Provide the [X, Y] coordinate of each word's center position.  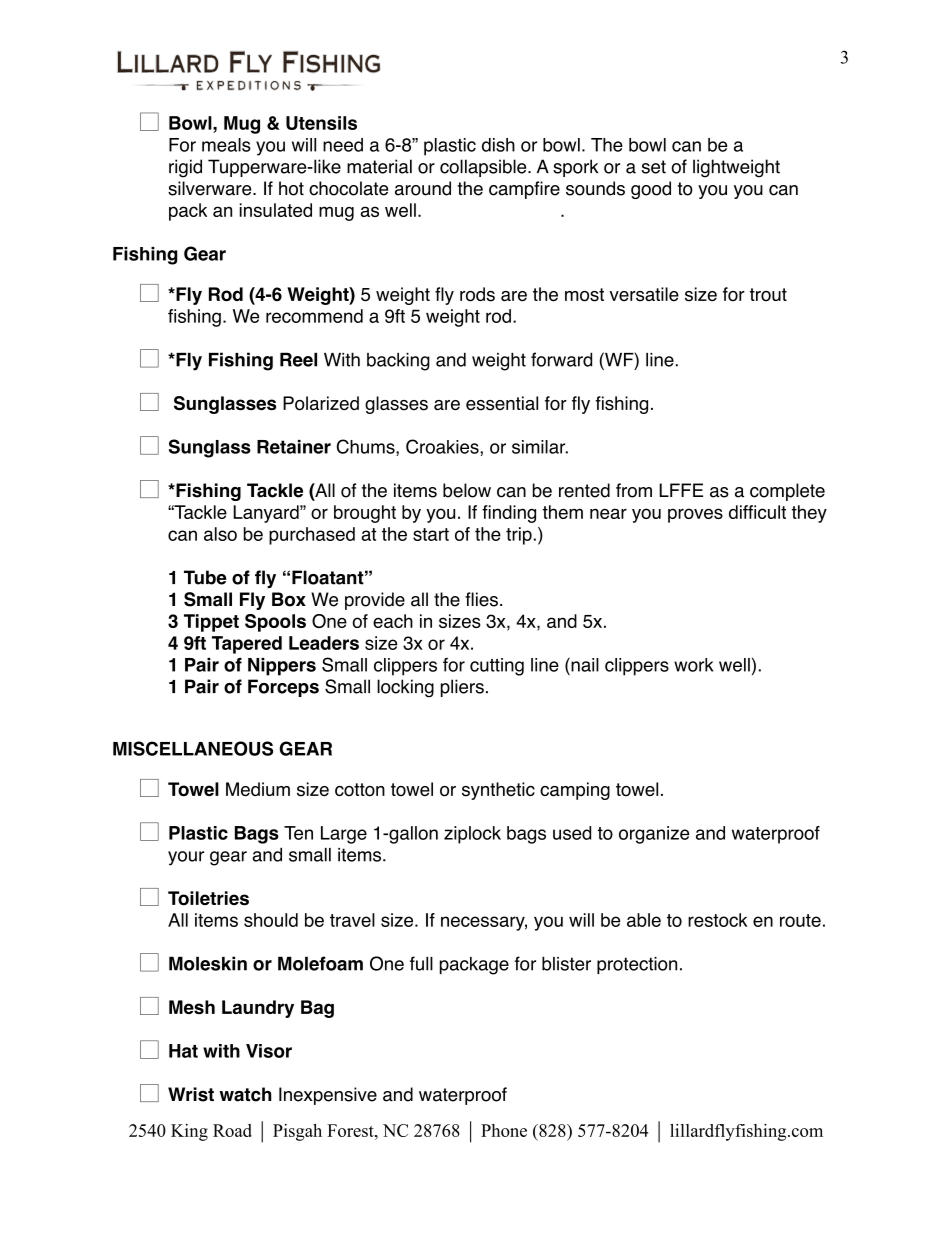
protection [637, 965]
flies [481, 599]
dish [498, 145]
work [694, 665]
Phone [504, 1130]
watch [245, 1094]
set [653, 167]
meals [226, 145]
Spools [275, 623]
